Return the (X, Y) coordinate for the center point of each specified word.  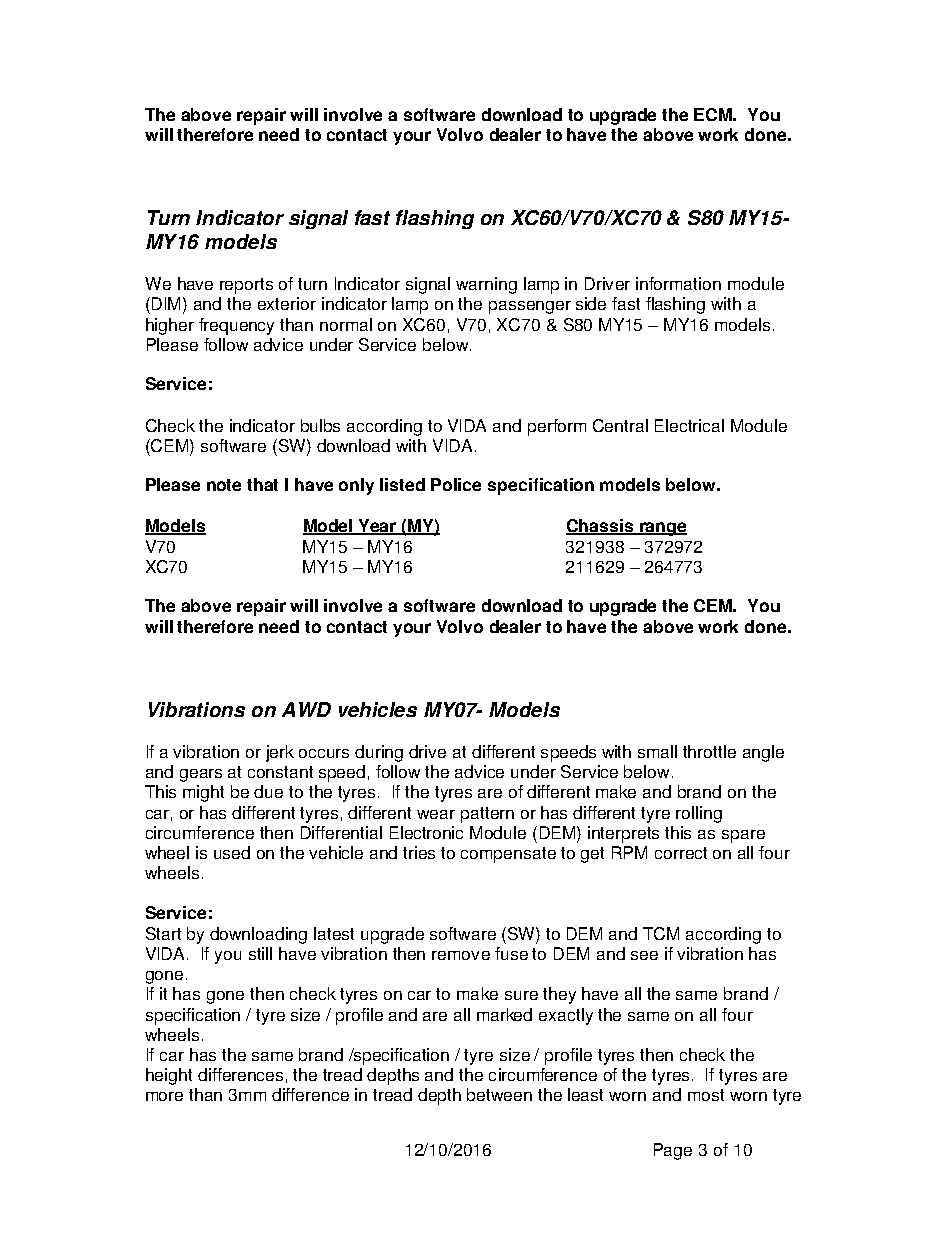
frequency (236, 326)
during (379, 753)
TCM (661, 933)
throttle (709, 751)
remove (461, 955)
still (260, 953)
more (164, 1096)
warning (486, 285)
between (499, 1094)
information (678, 283)
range (662, 529)
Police (456, 484)
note (224, 485)
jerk (280, 753)
